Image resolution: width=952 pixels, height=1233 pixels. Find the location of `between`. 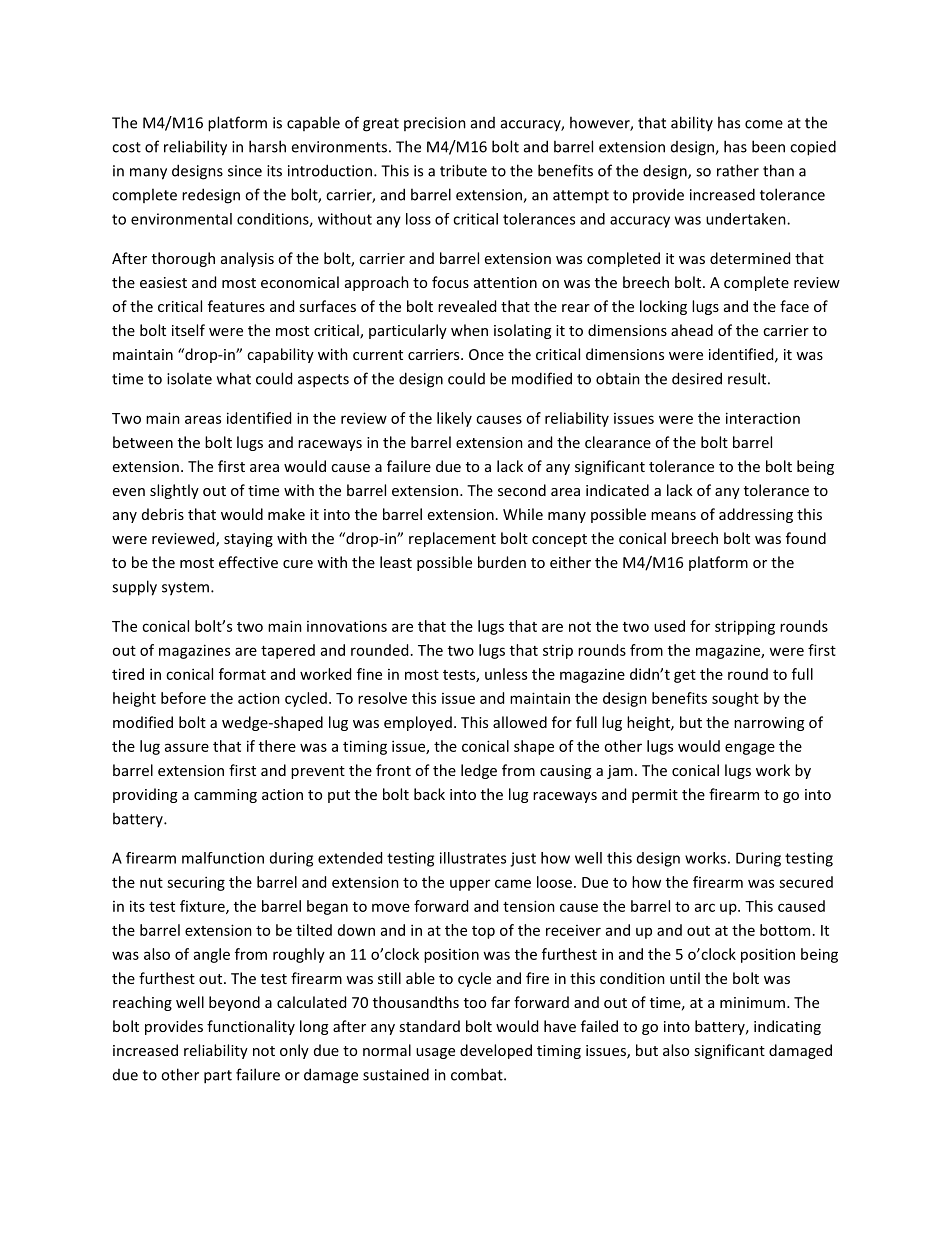

between is located at coordinates (143, 442).
